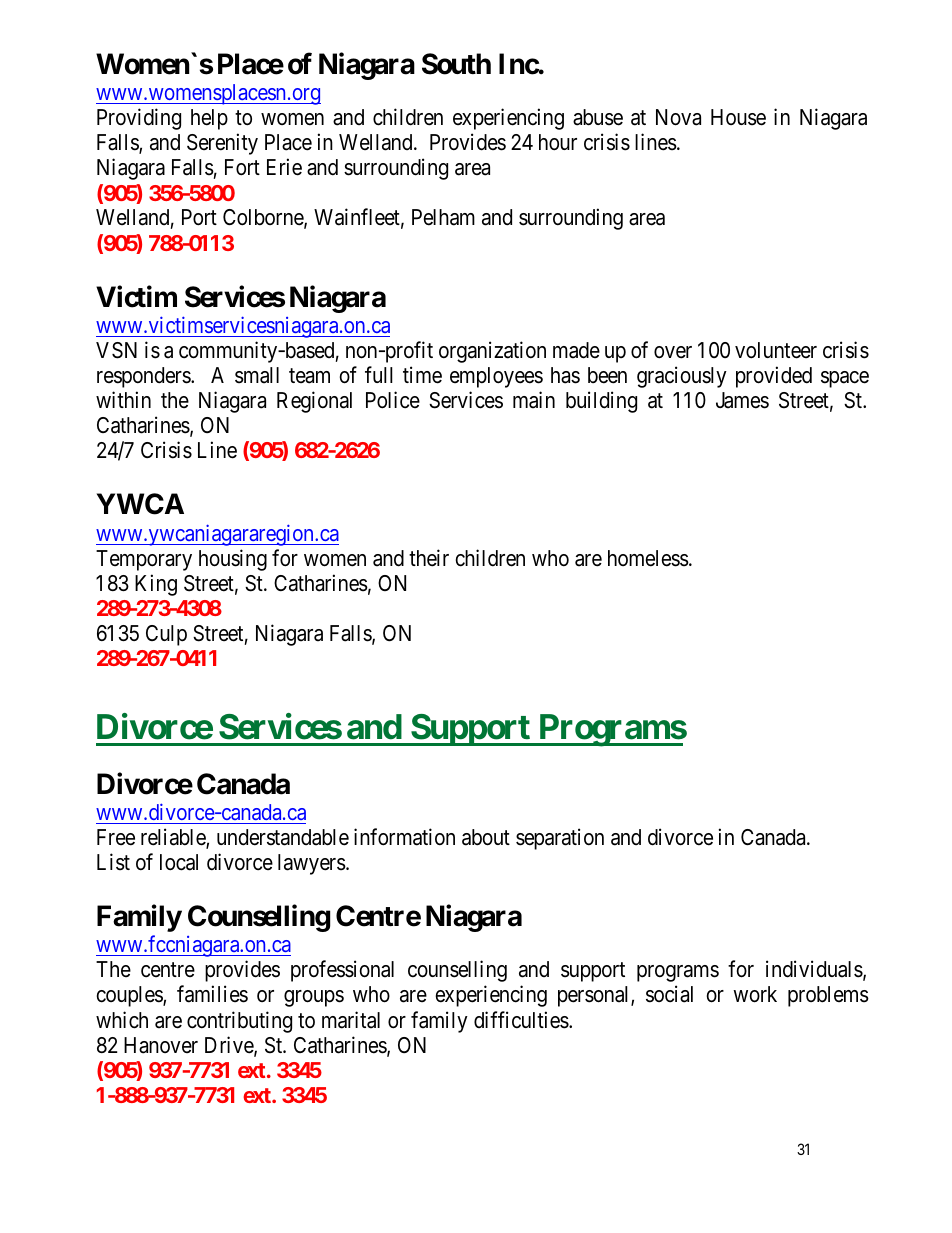  Describe the element at coordinates (648, 558) in the page. I see `homeless` at that location.
